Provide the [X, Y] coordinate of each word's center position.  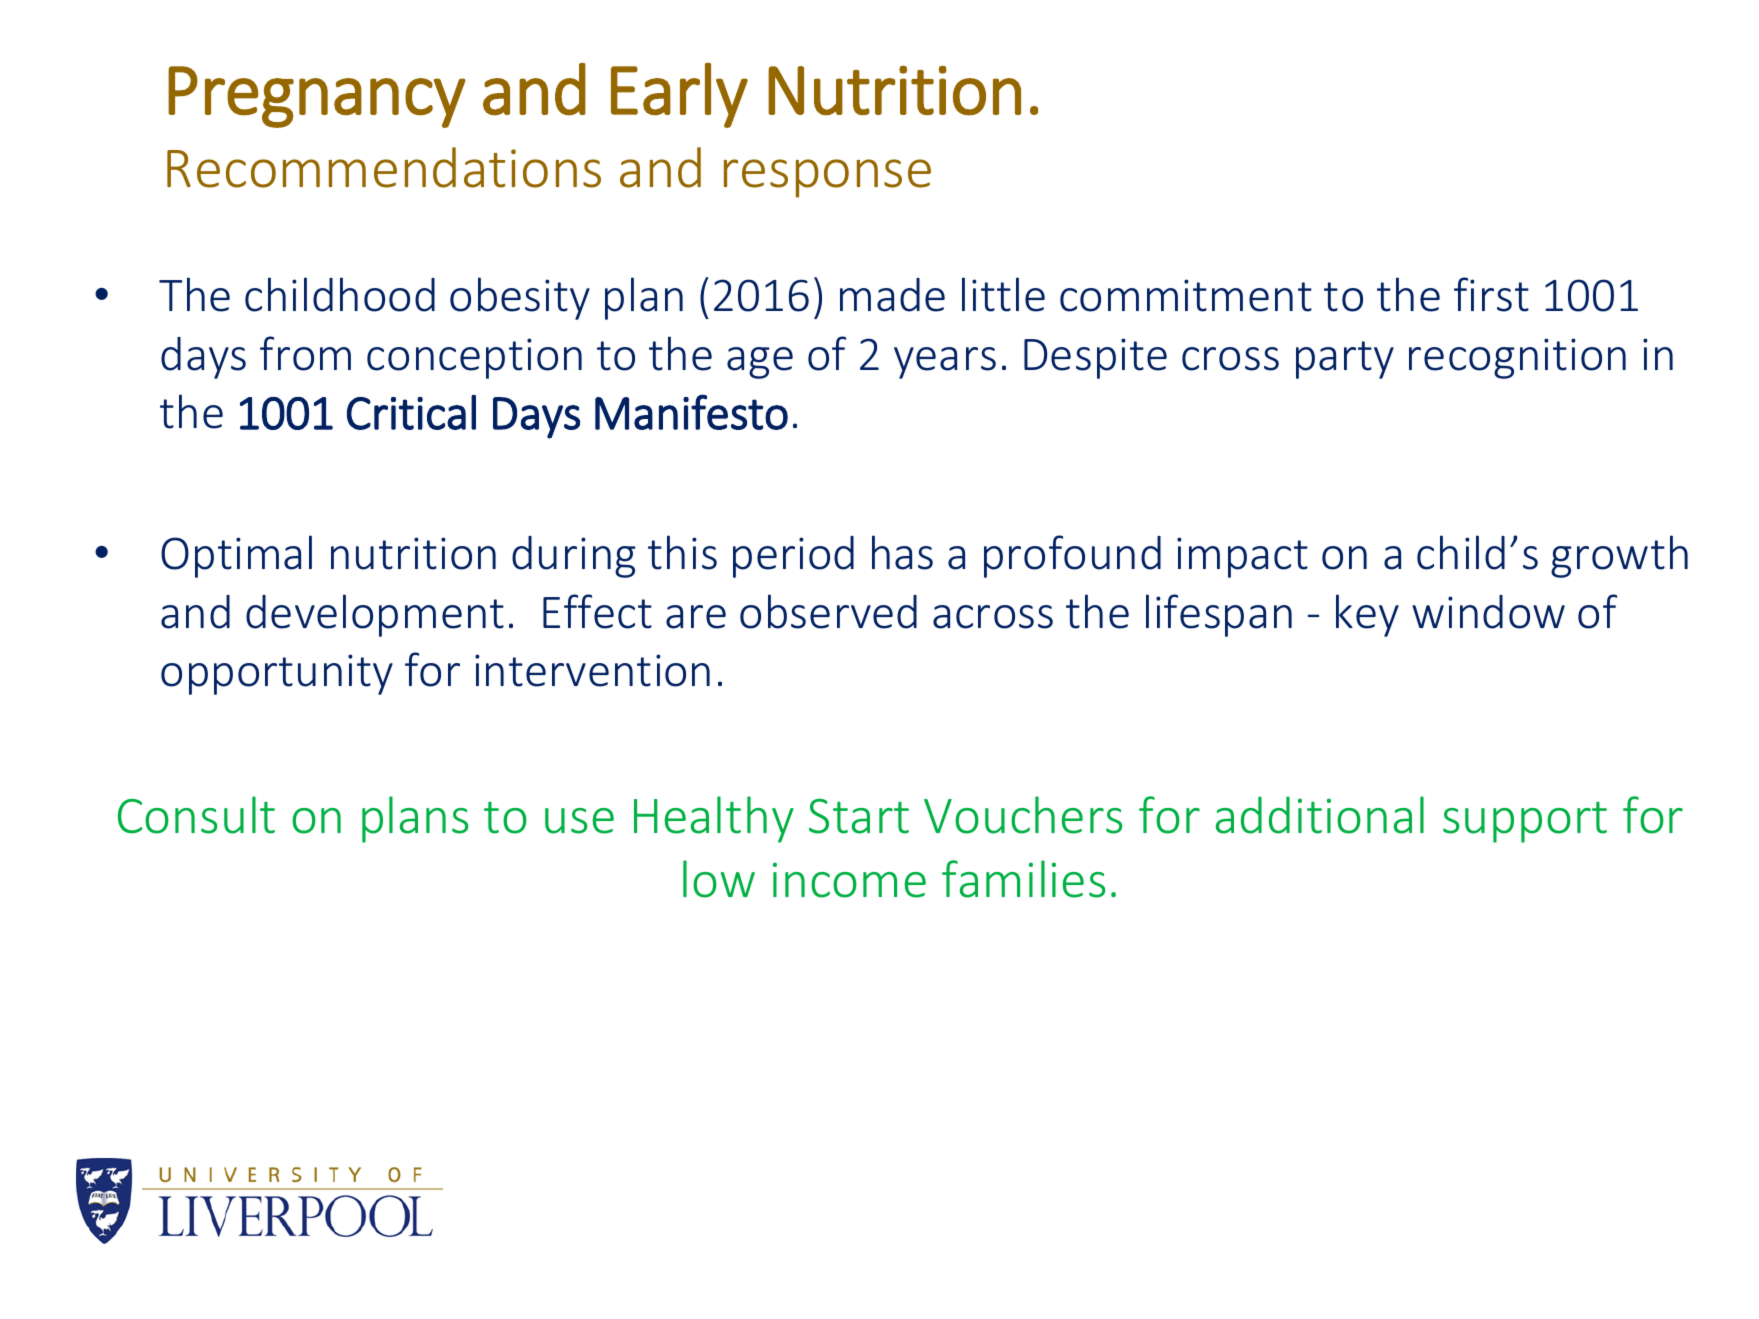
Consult [196, 815]
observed [828, 611]
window [1488, 612]
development [375, 615]
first [1491, 294]
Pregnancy [317, 97]
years [945, 363]
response [827, 178]
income [849, 880]
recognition [1517, 358]
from [305, 353]
